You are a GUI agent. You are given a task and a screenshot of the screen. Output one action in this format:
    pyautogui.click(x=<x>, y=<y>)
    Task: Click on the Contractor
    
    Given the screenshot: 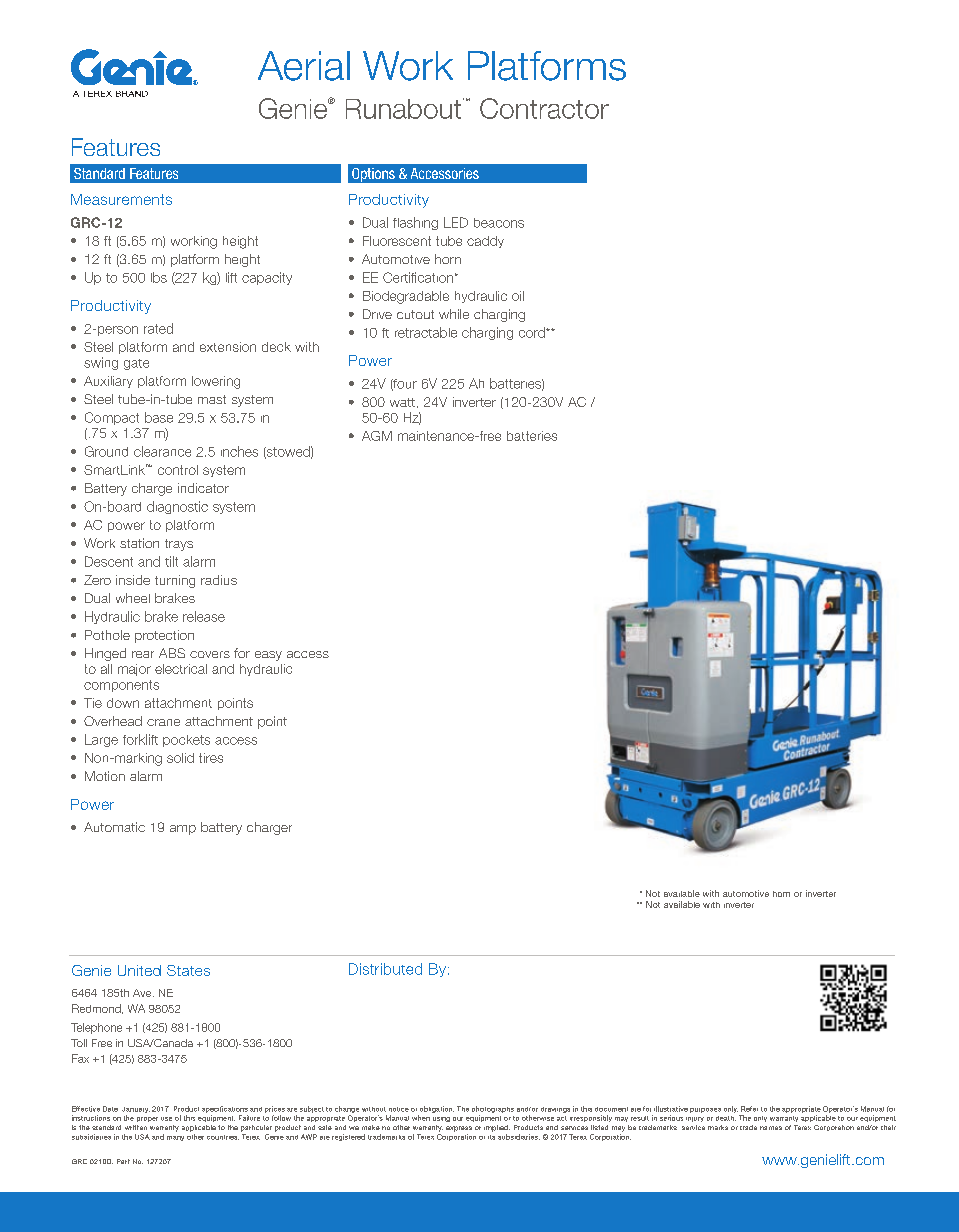 What is the action you would take?
    pyautogui.click(x=544, y=108)
